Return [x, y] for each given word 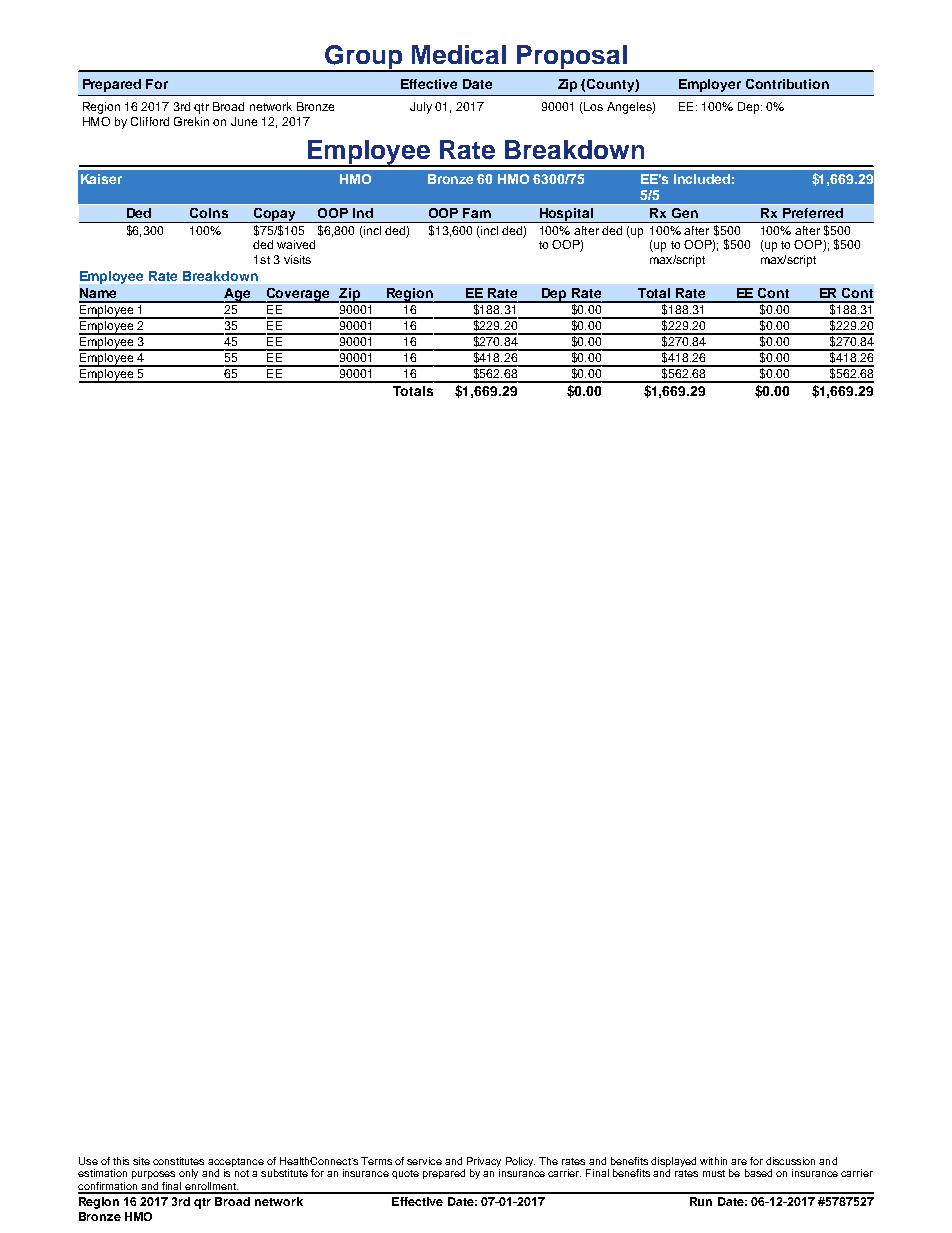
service [424, 1161]
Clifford [150, 121]
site [141, 1161]
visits [297, 259]
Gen [685, 213]
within [713, 1161]
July [421, 108]
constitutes [178, 1161]
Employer [710, 85]
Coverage [298, 295]
